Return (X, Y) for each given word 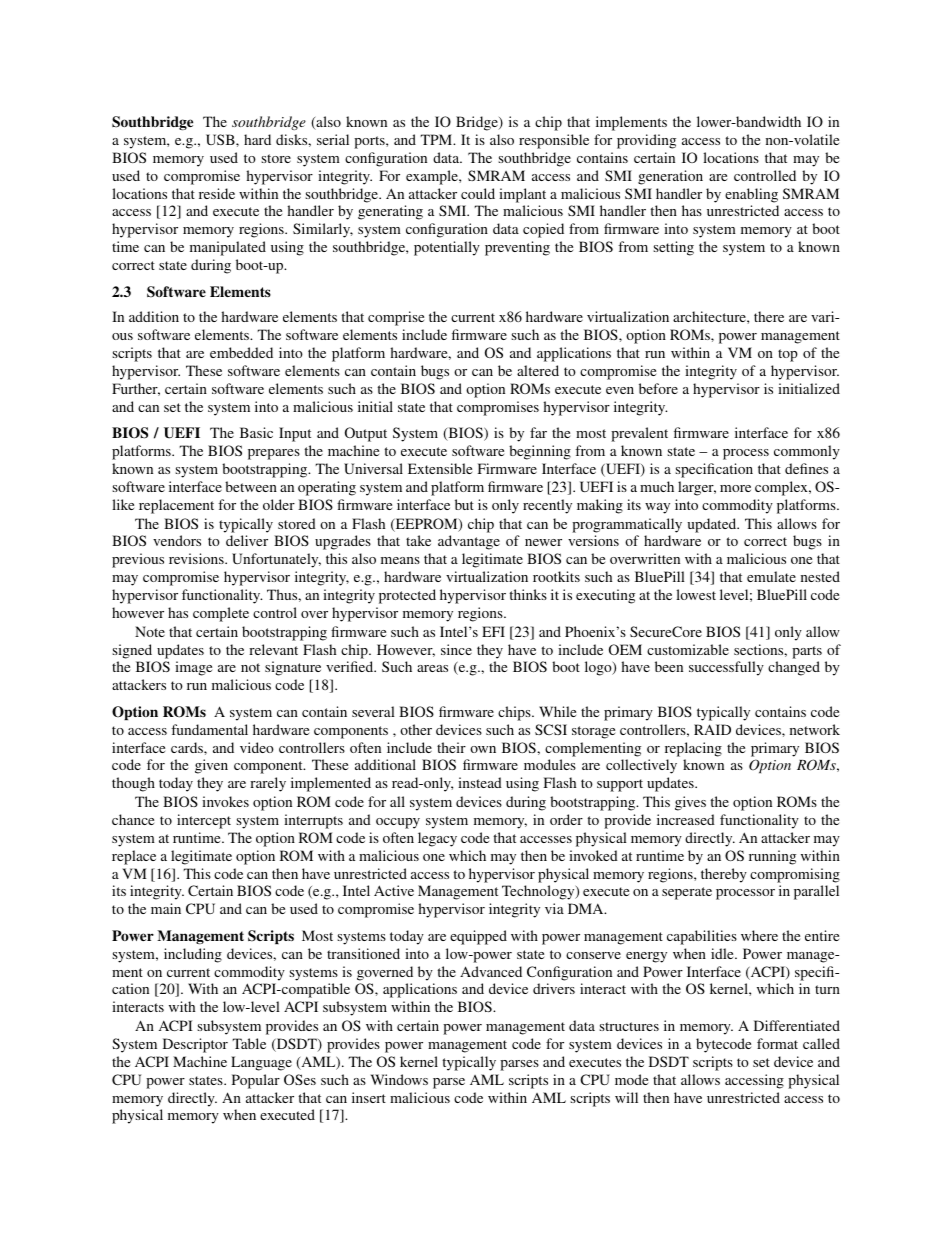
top (788, 355)
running (772, 857)
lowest (696, 594)
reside (217, 193)
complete (221, 614)
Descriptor (195, 1045)
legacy (437, 839)
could (478, 193)
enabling (751, 195)
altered (538, 370)
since (456, 649)
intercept (204, 821)
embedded (241, 352)
